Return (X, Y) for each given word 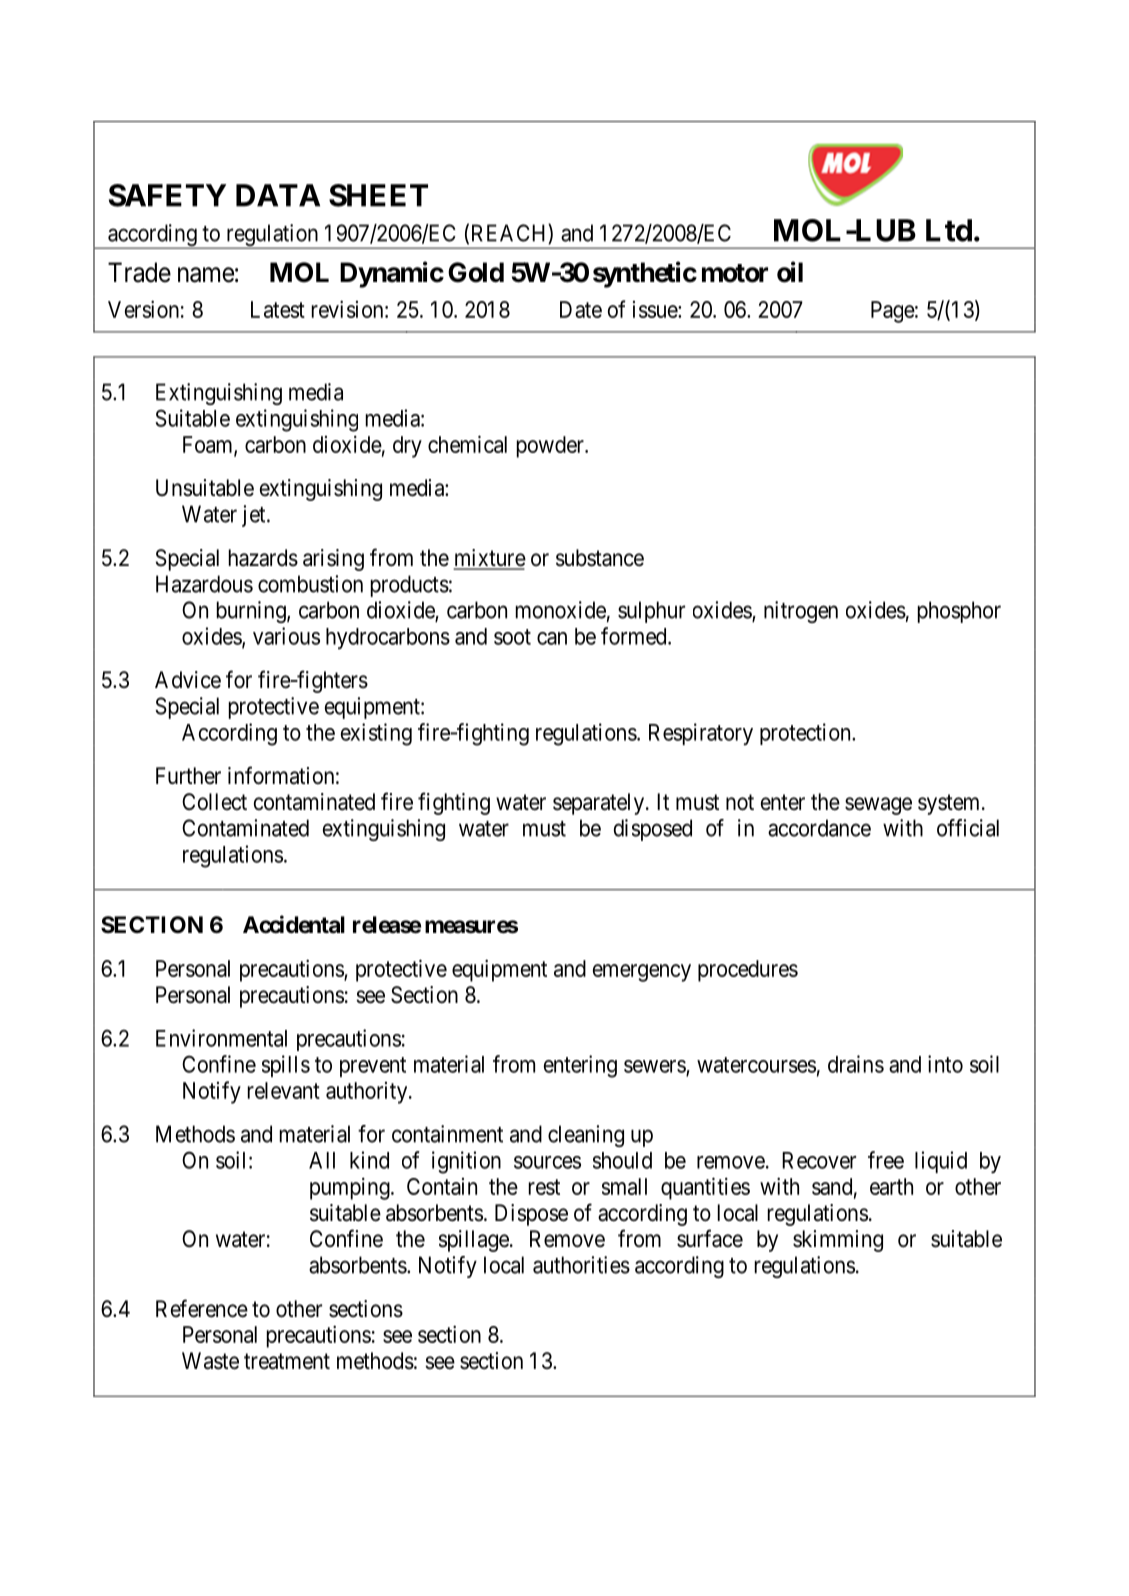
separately (598, 804)
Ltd (949, 230)
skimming (838, 1241)
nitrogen (801, 612)
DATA (278, 195)
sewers (655, 1067)
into (945, 1064)
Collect (214, 802)
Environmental (221, 1038)
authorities (581, 1265)
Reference (202, 1308)
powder (551, 447)
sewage (878, 806)
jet (255, 516)
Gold (476, 272)
